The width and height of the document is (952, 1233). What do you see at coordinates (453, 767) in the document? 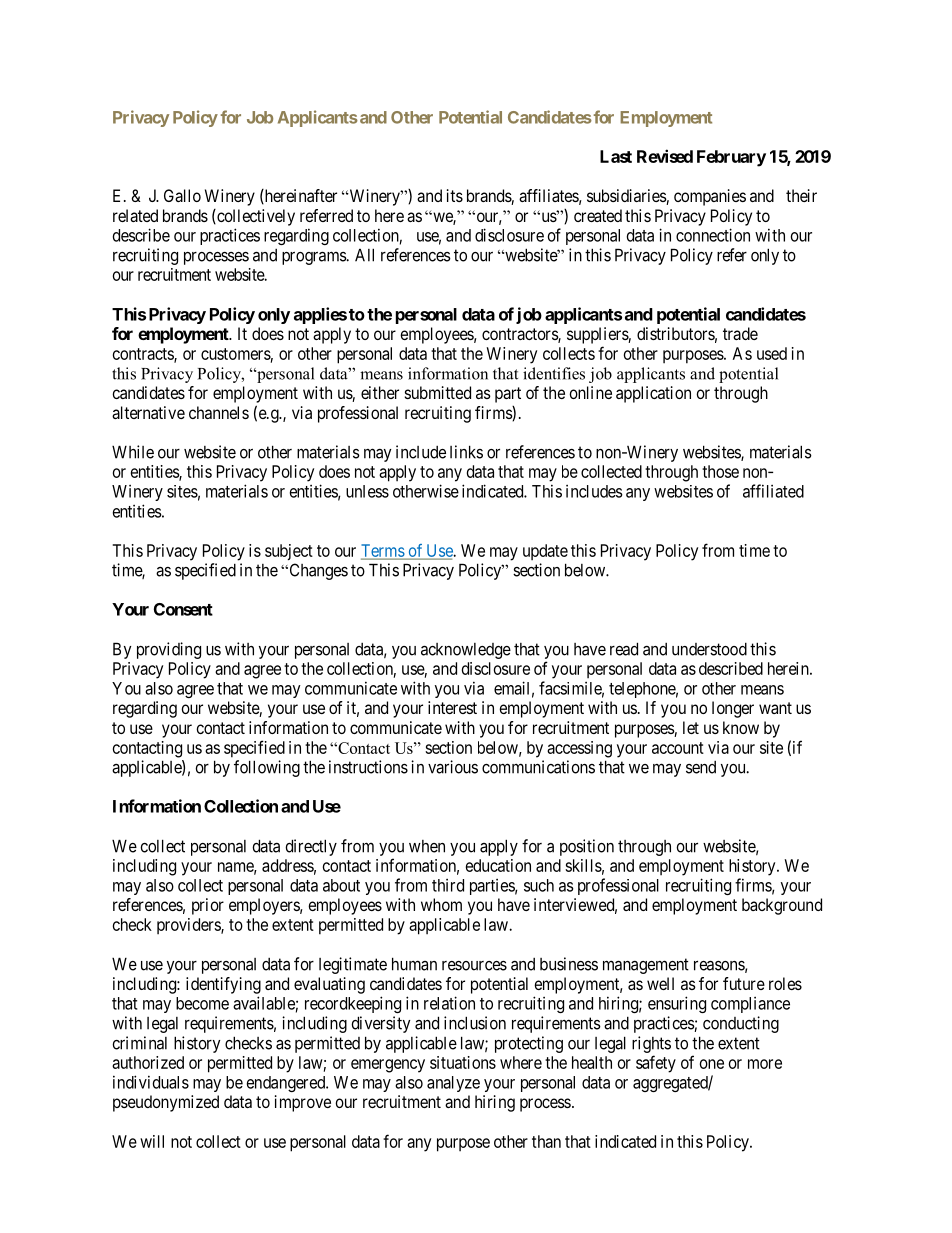
I see `various` at bounding box center [453, 767].
